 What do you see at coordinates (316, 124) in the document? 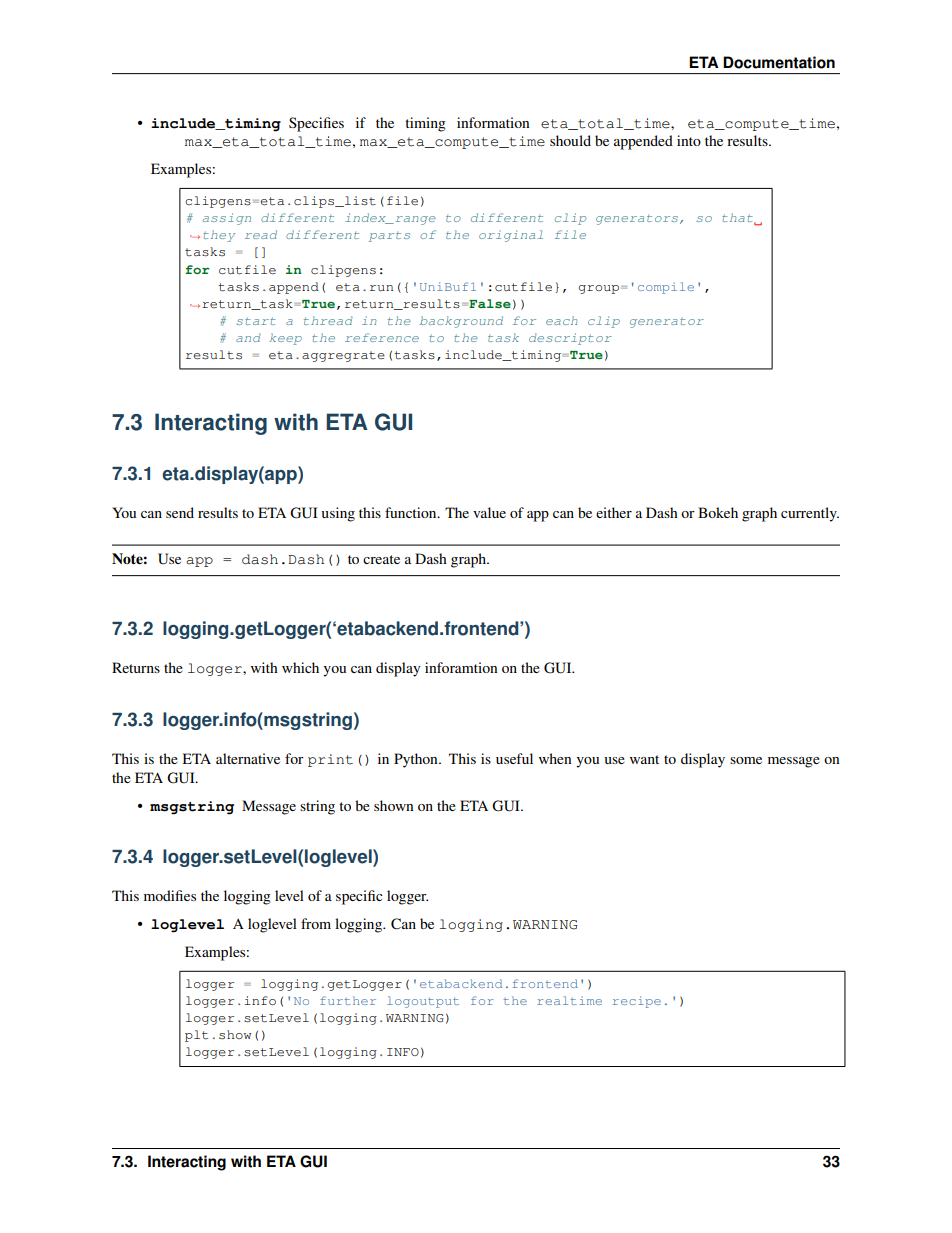
I see `Specifies` at bounding box center [316, 124].
